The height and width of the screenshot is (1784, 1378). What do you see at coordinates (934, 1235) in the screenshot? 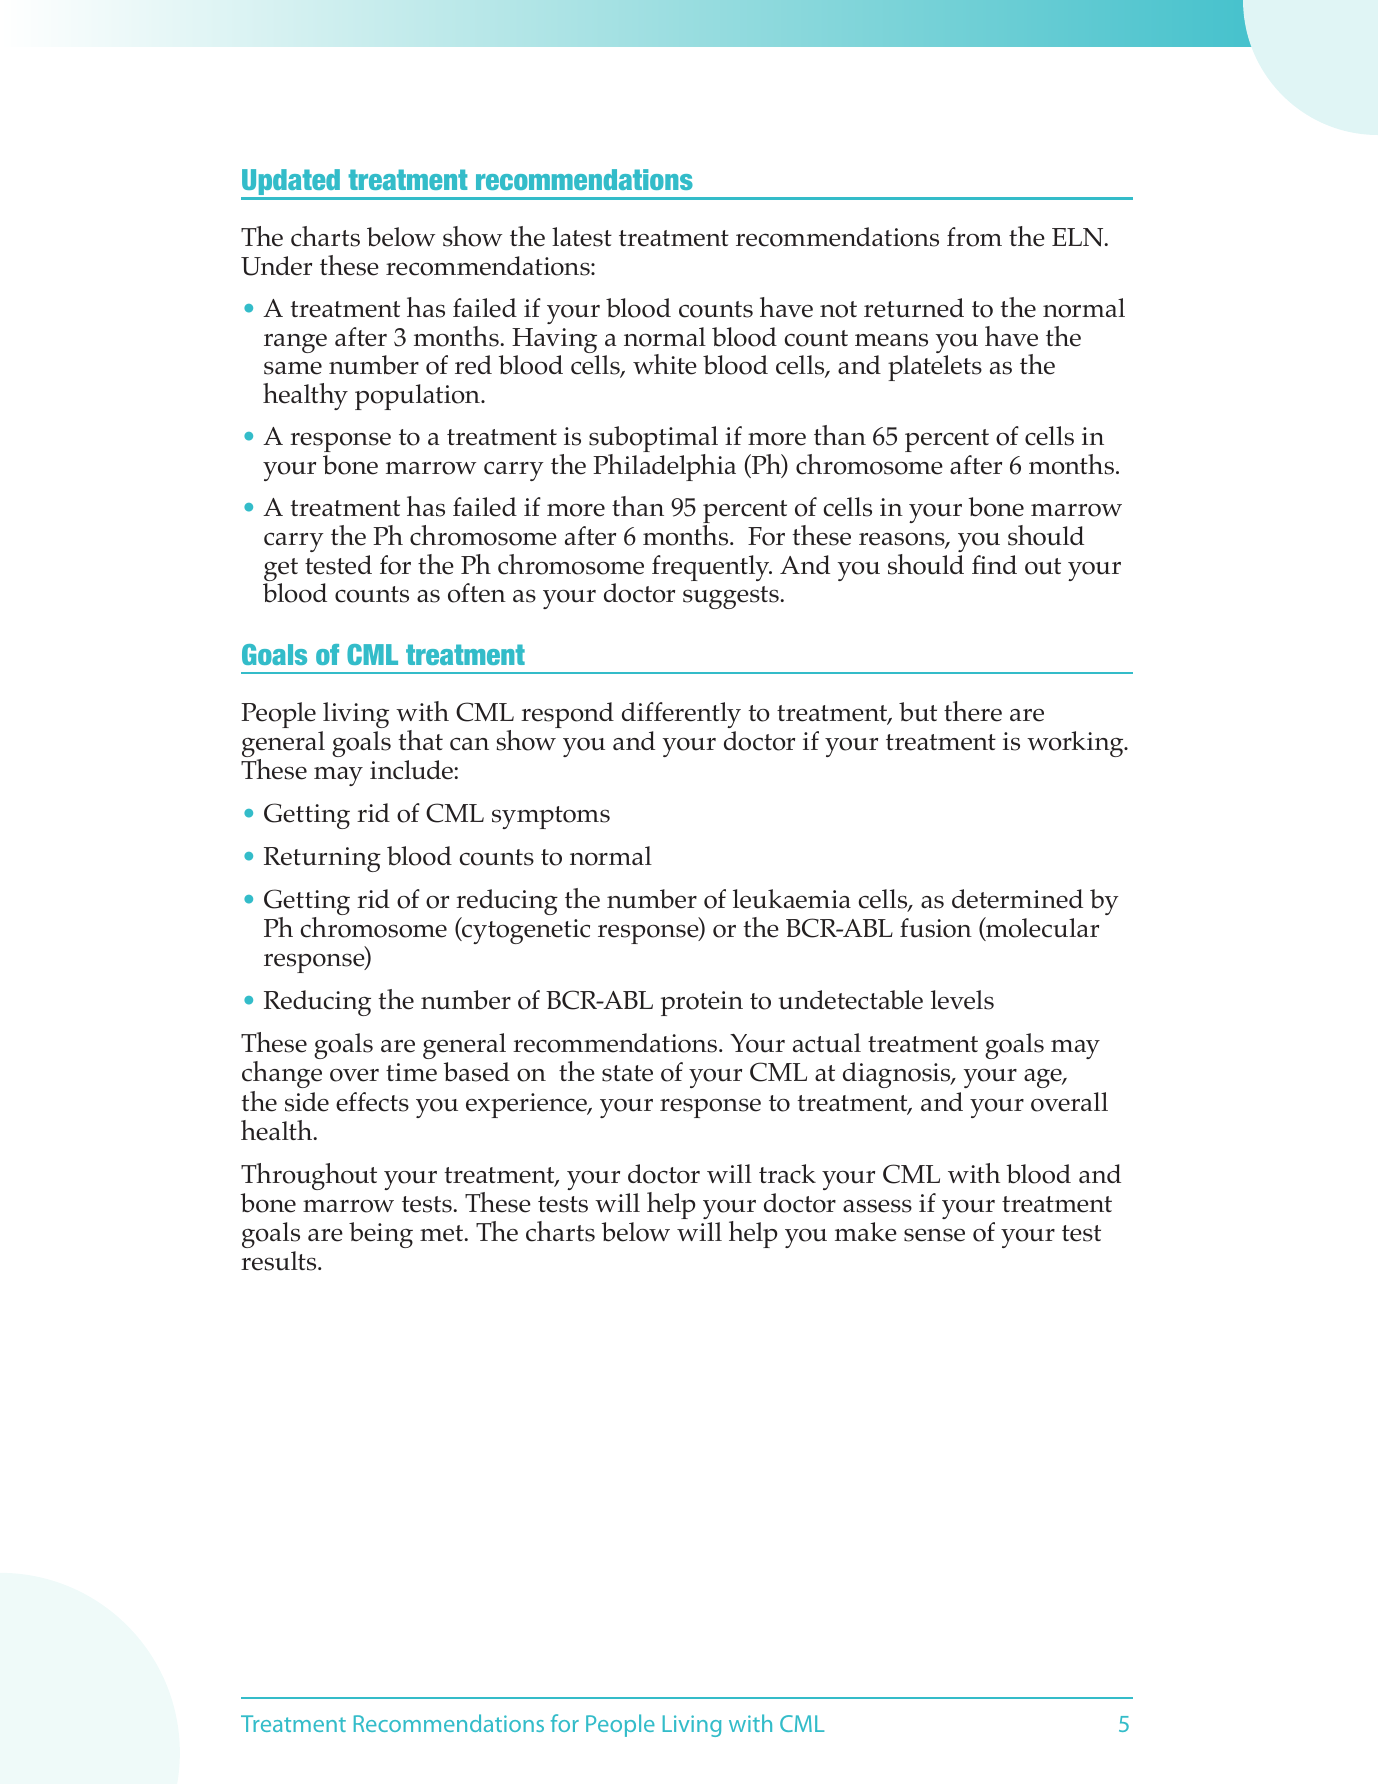
I see `sense` at bounding box center [934, 1235].
